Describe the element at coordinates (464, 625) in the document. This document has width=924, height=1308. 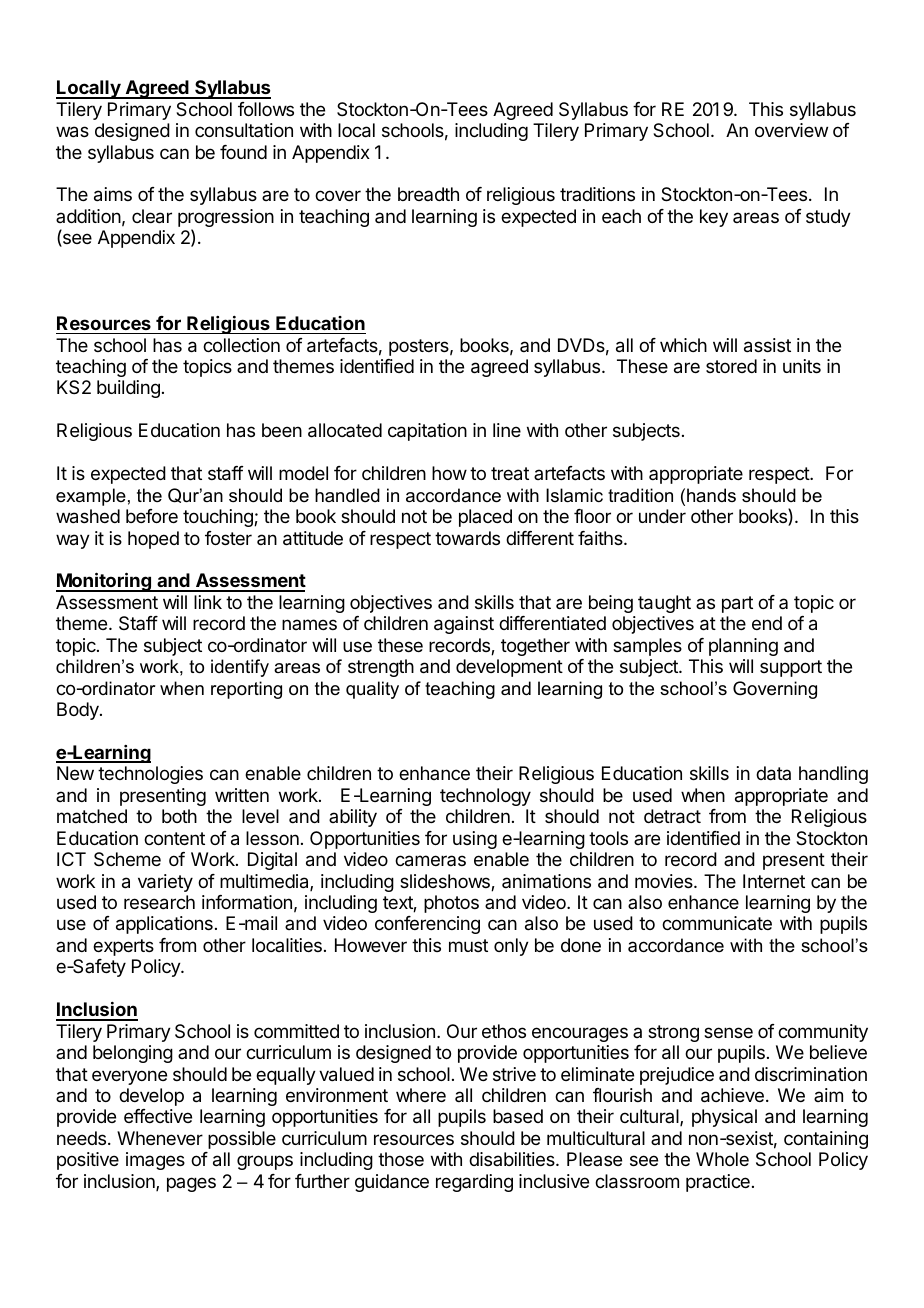
I see `against` at that location.
